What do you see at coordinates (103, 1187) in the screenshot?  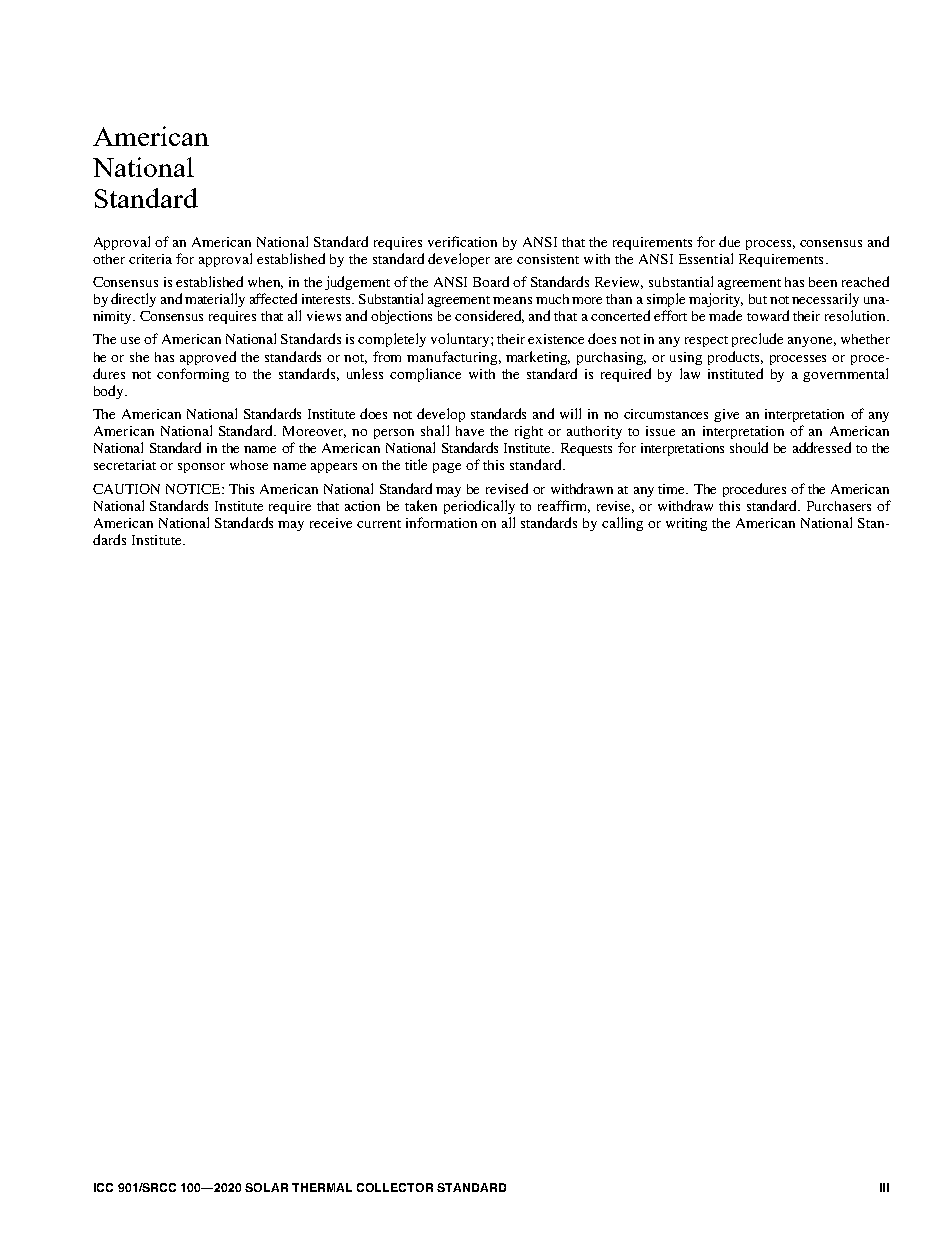 I see `ICC` at bounding box center [103, 1187].
